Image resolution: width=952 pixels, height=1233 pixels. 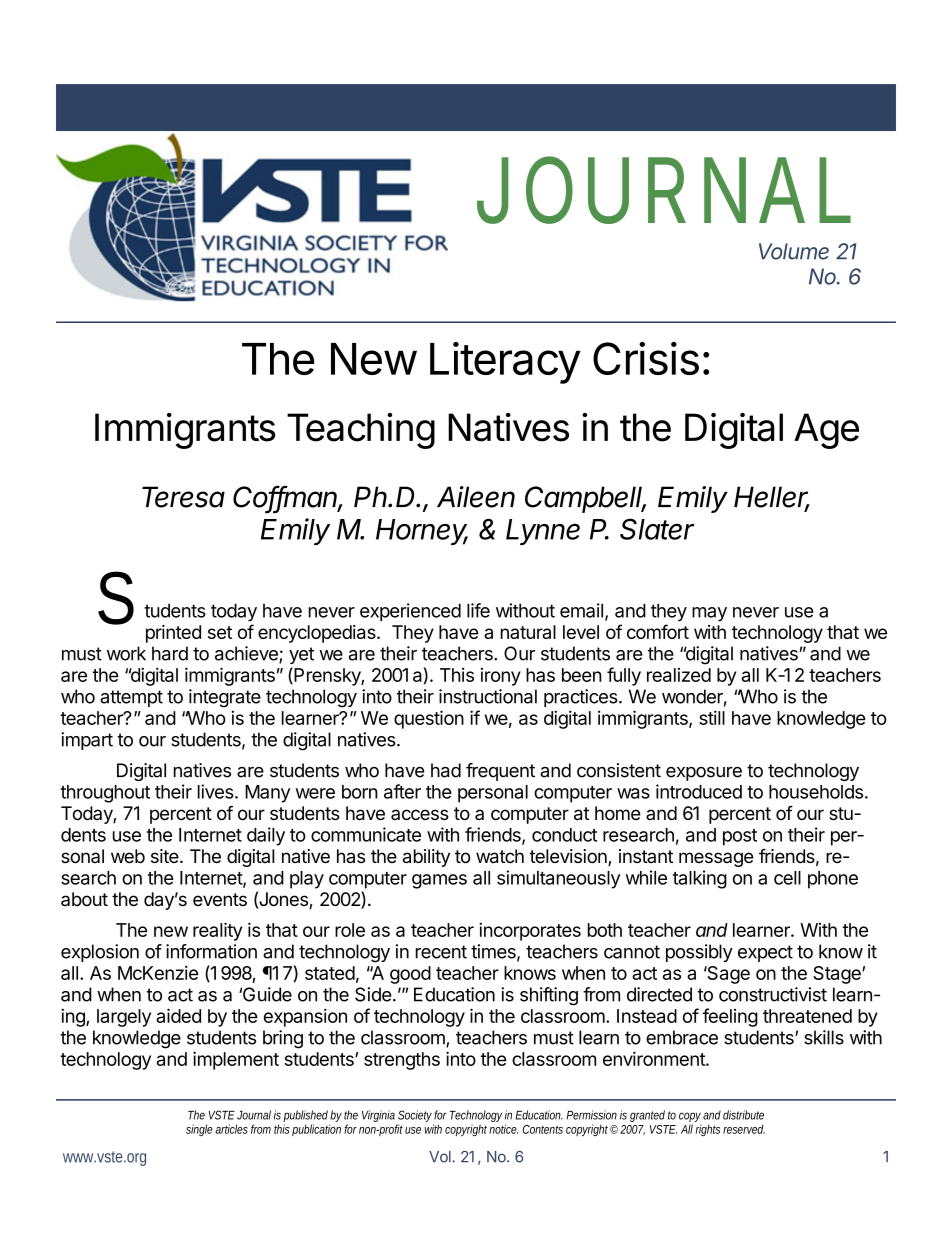 I want to click on printed, so click(x=173, y=634).
